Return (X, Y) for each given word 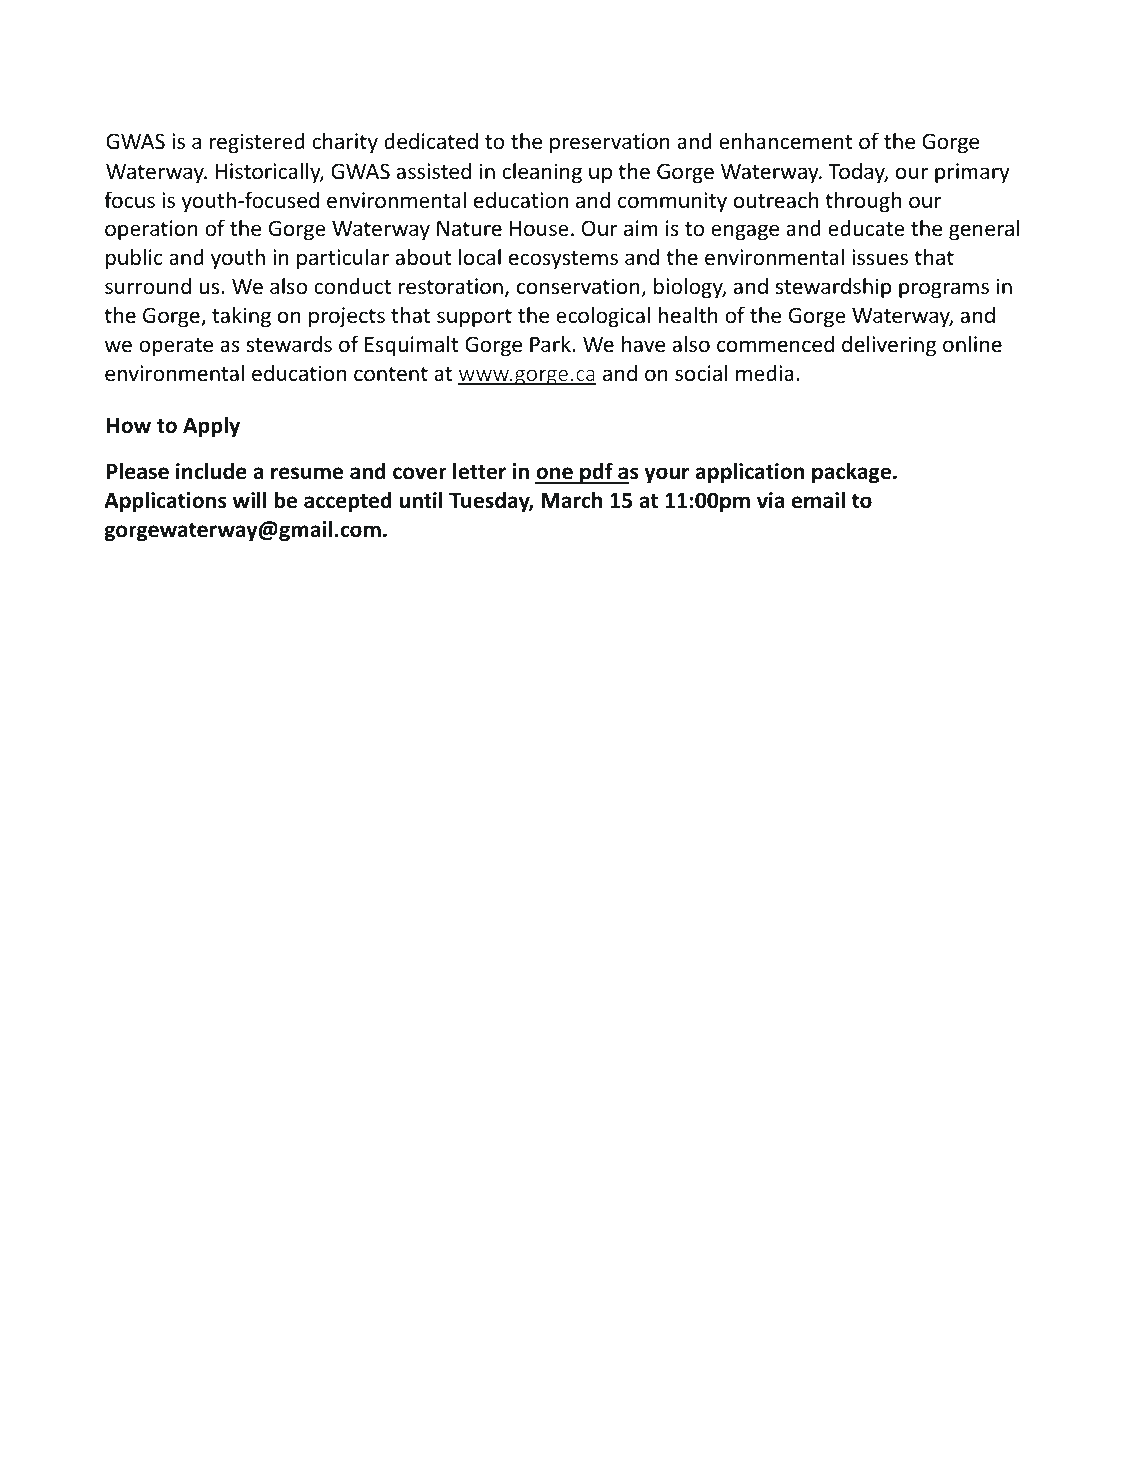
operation (151, 230)
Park (551, 343)
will (249, 499)
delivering (889, 346)
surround (148, 286)
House (539, 229)
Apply (211, 427)
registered (257, 143)
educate (866, 228)
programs (944, 290)
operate (176, 347)
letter (479, 471)
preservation (610, 143)
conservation (579, 287)
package (851, 473)
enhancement (786, 141)
